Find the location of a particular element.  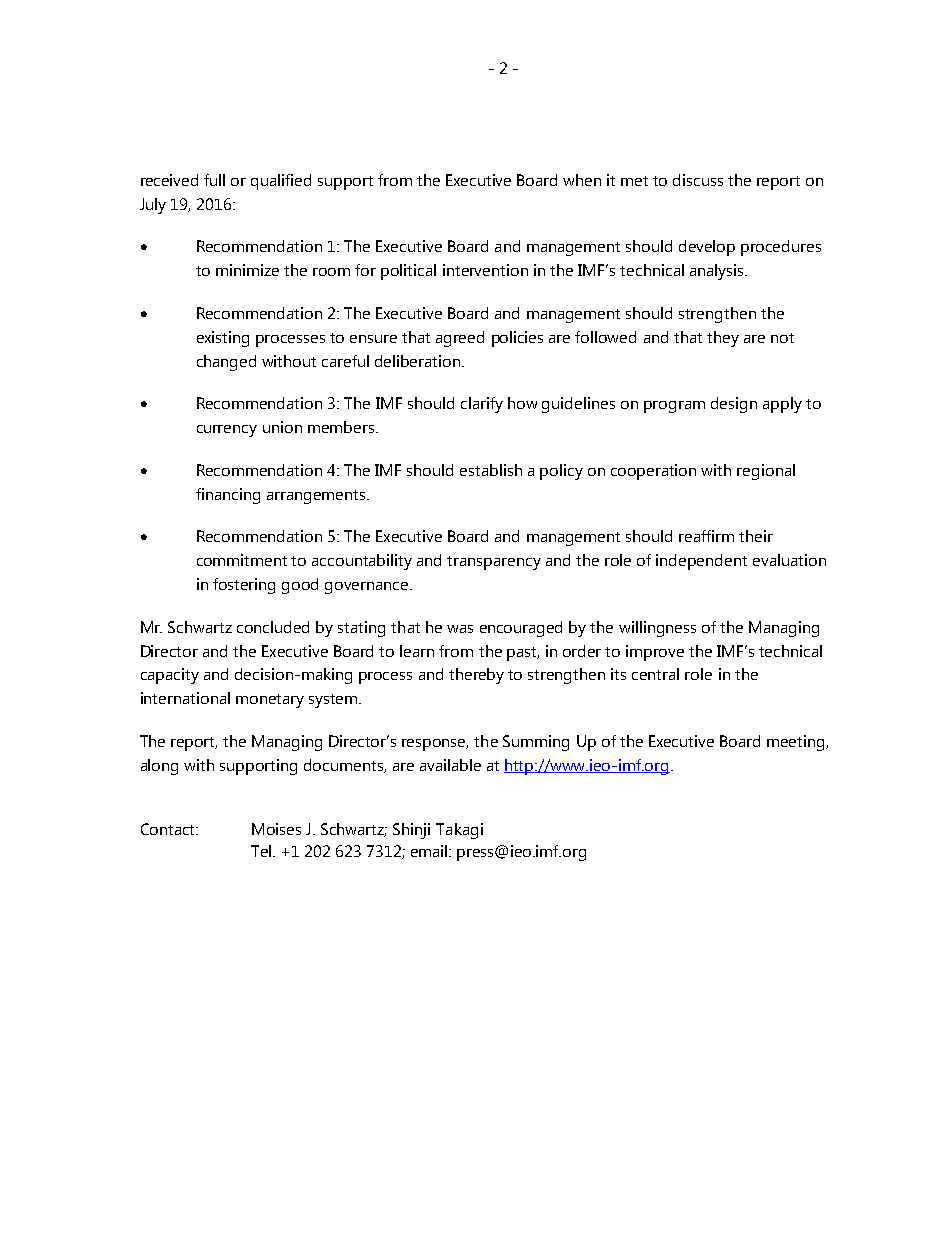

existing is located at coordinates (223, 339).
